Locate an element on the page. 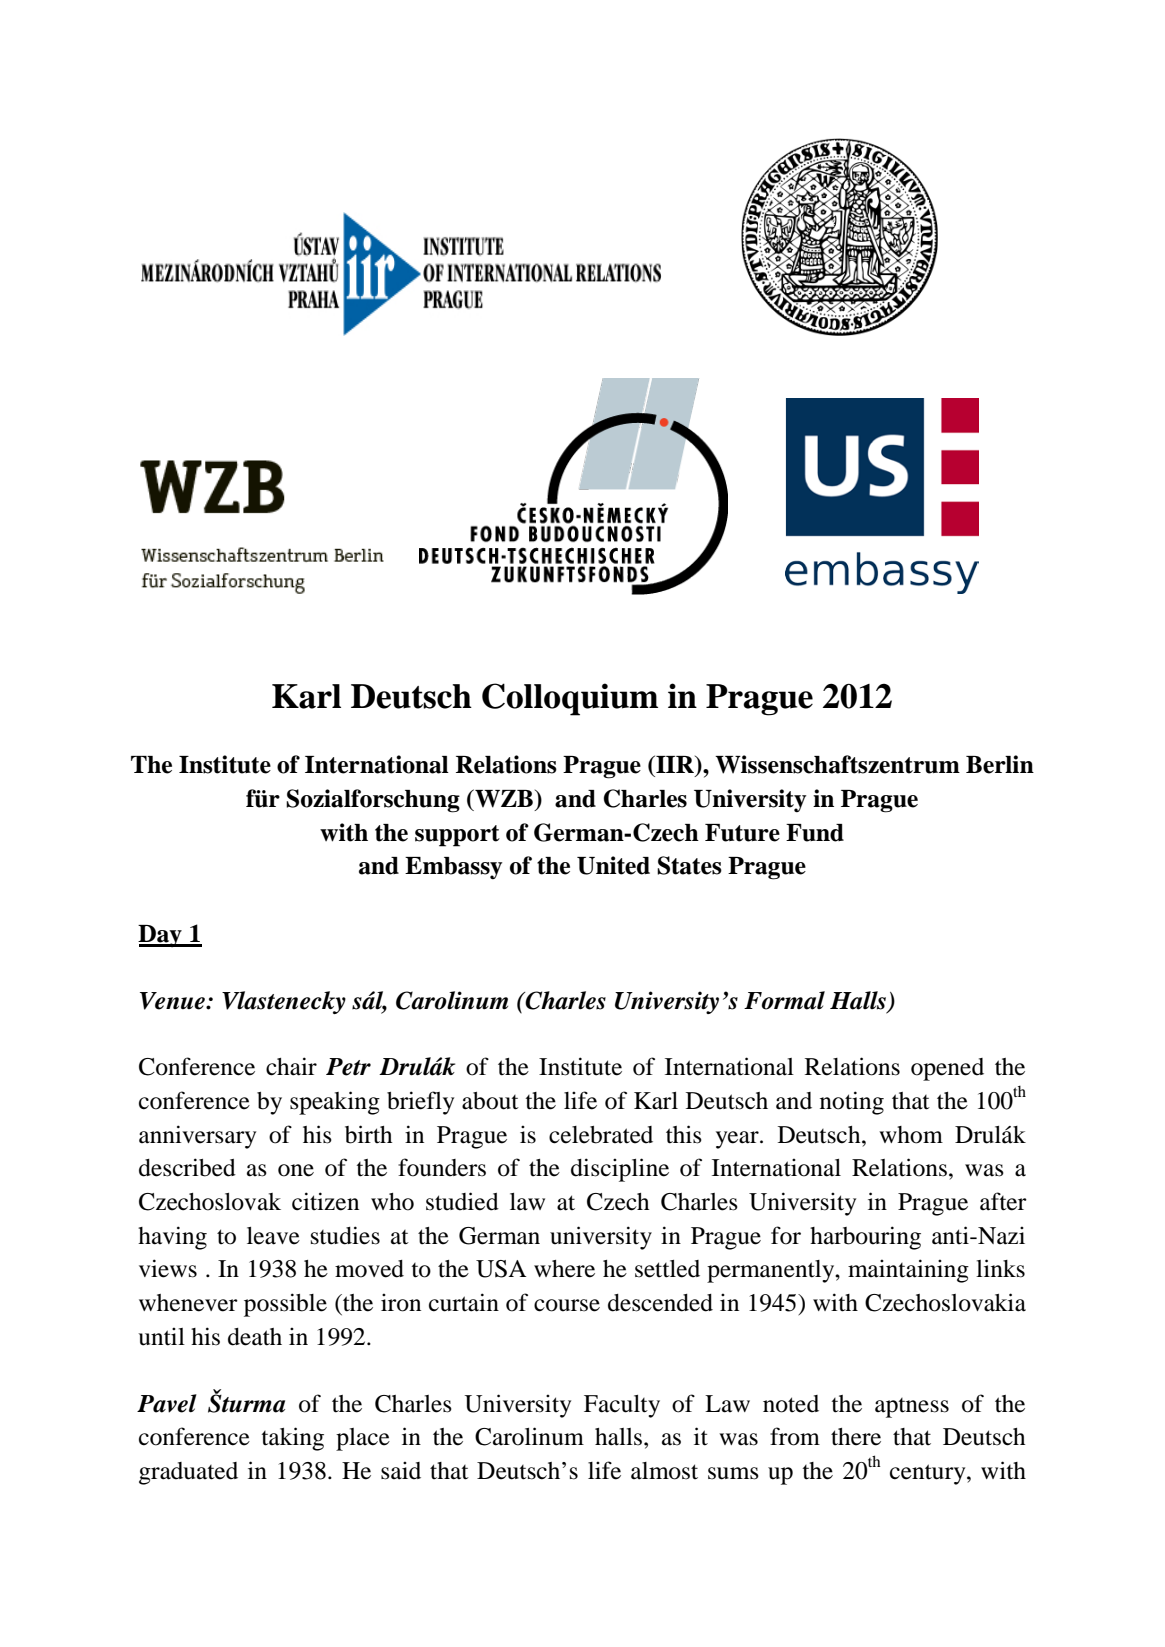 The height and width of the page is (1647, 1165). leave is located at coordinates (273, 1236).
